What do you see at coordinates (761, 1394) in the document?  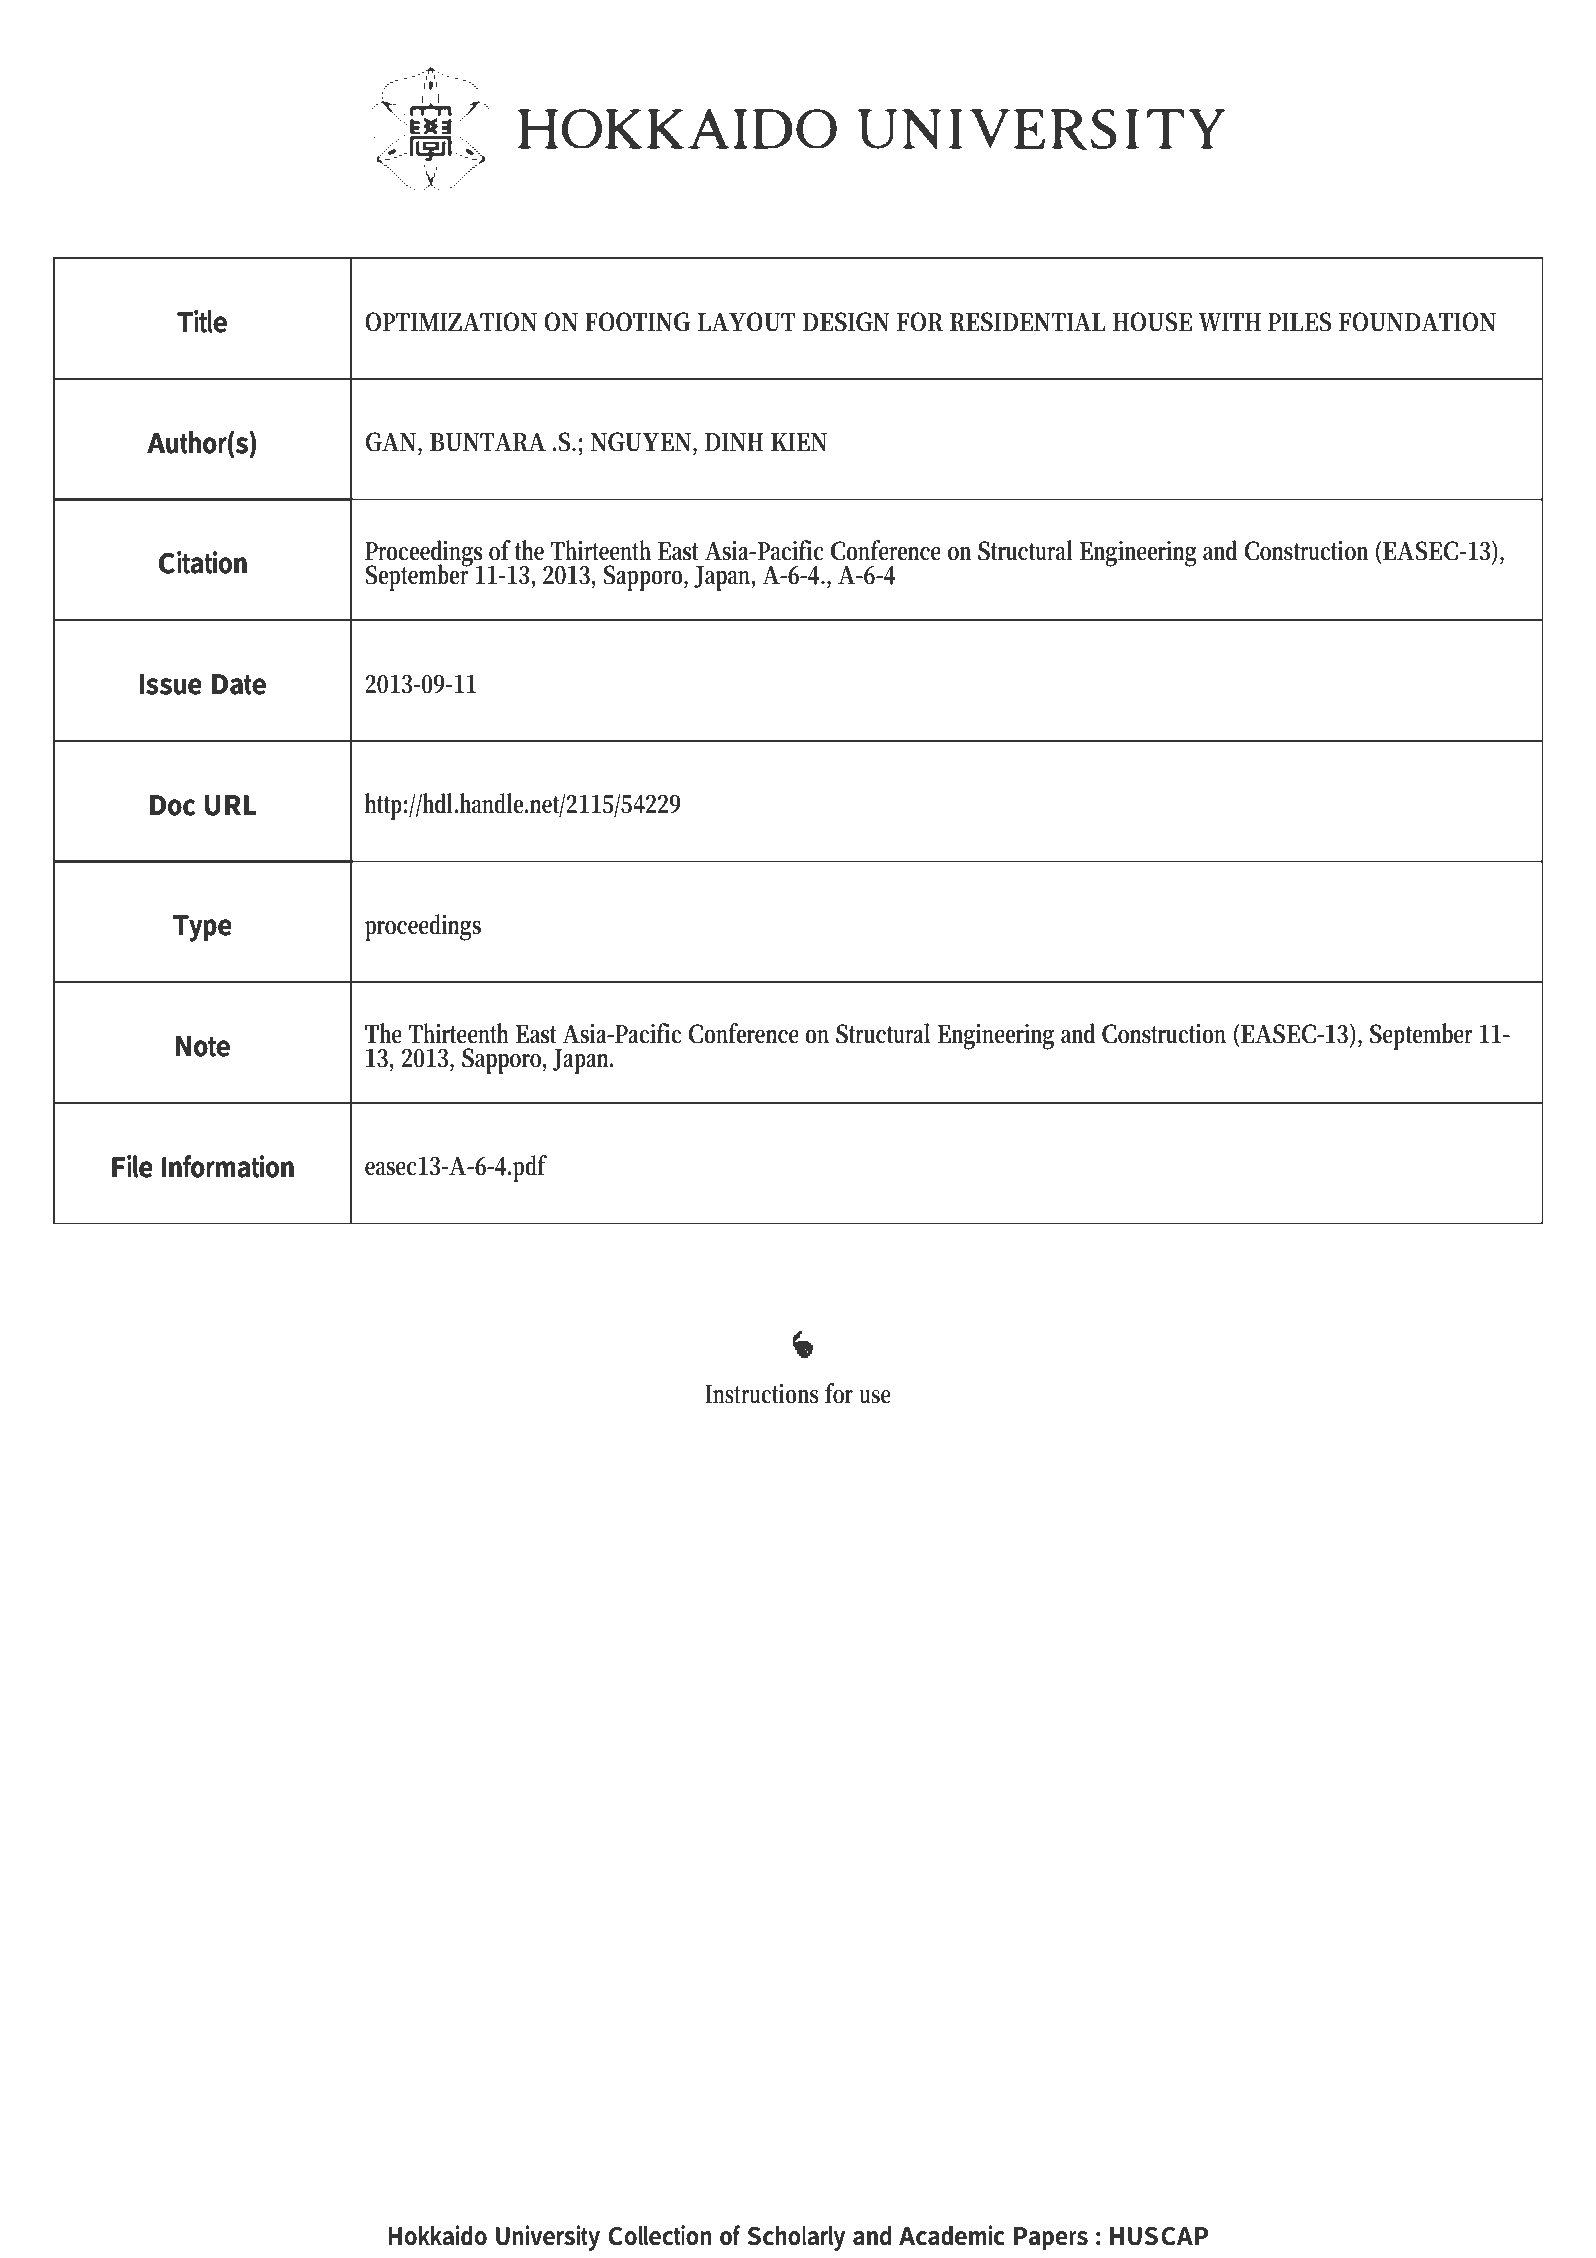 I see `Instructions` at bounding box center [761, 1394].
